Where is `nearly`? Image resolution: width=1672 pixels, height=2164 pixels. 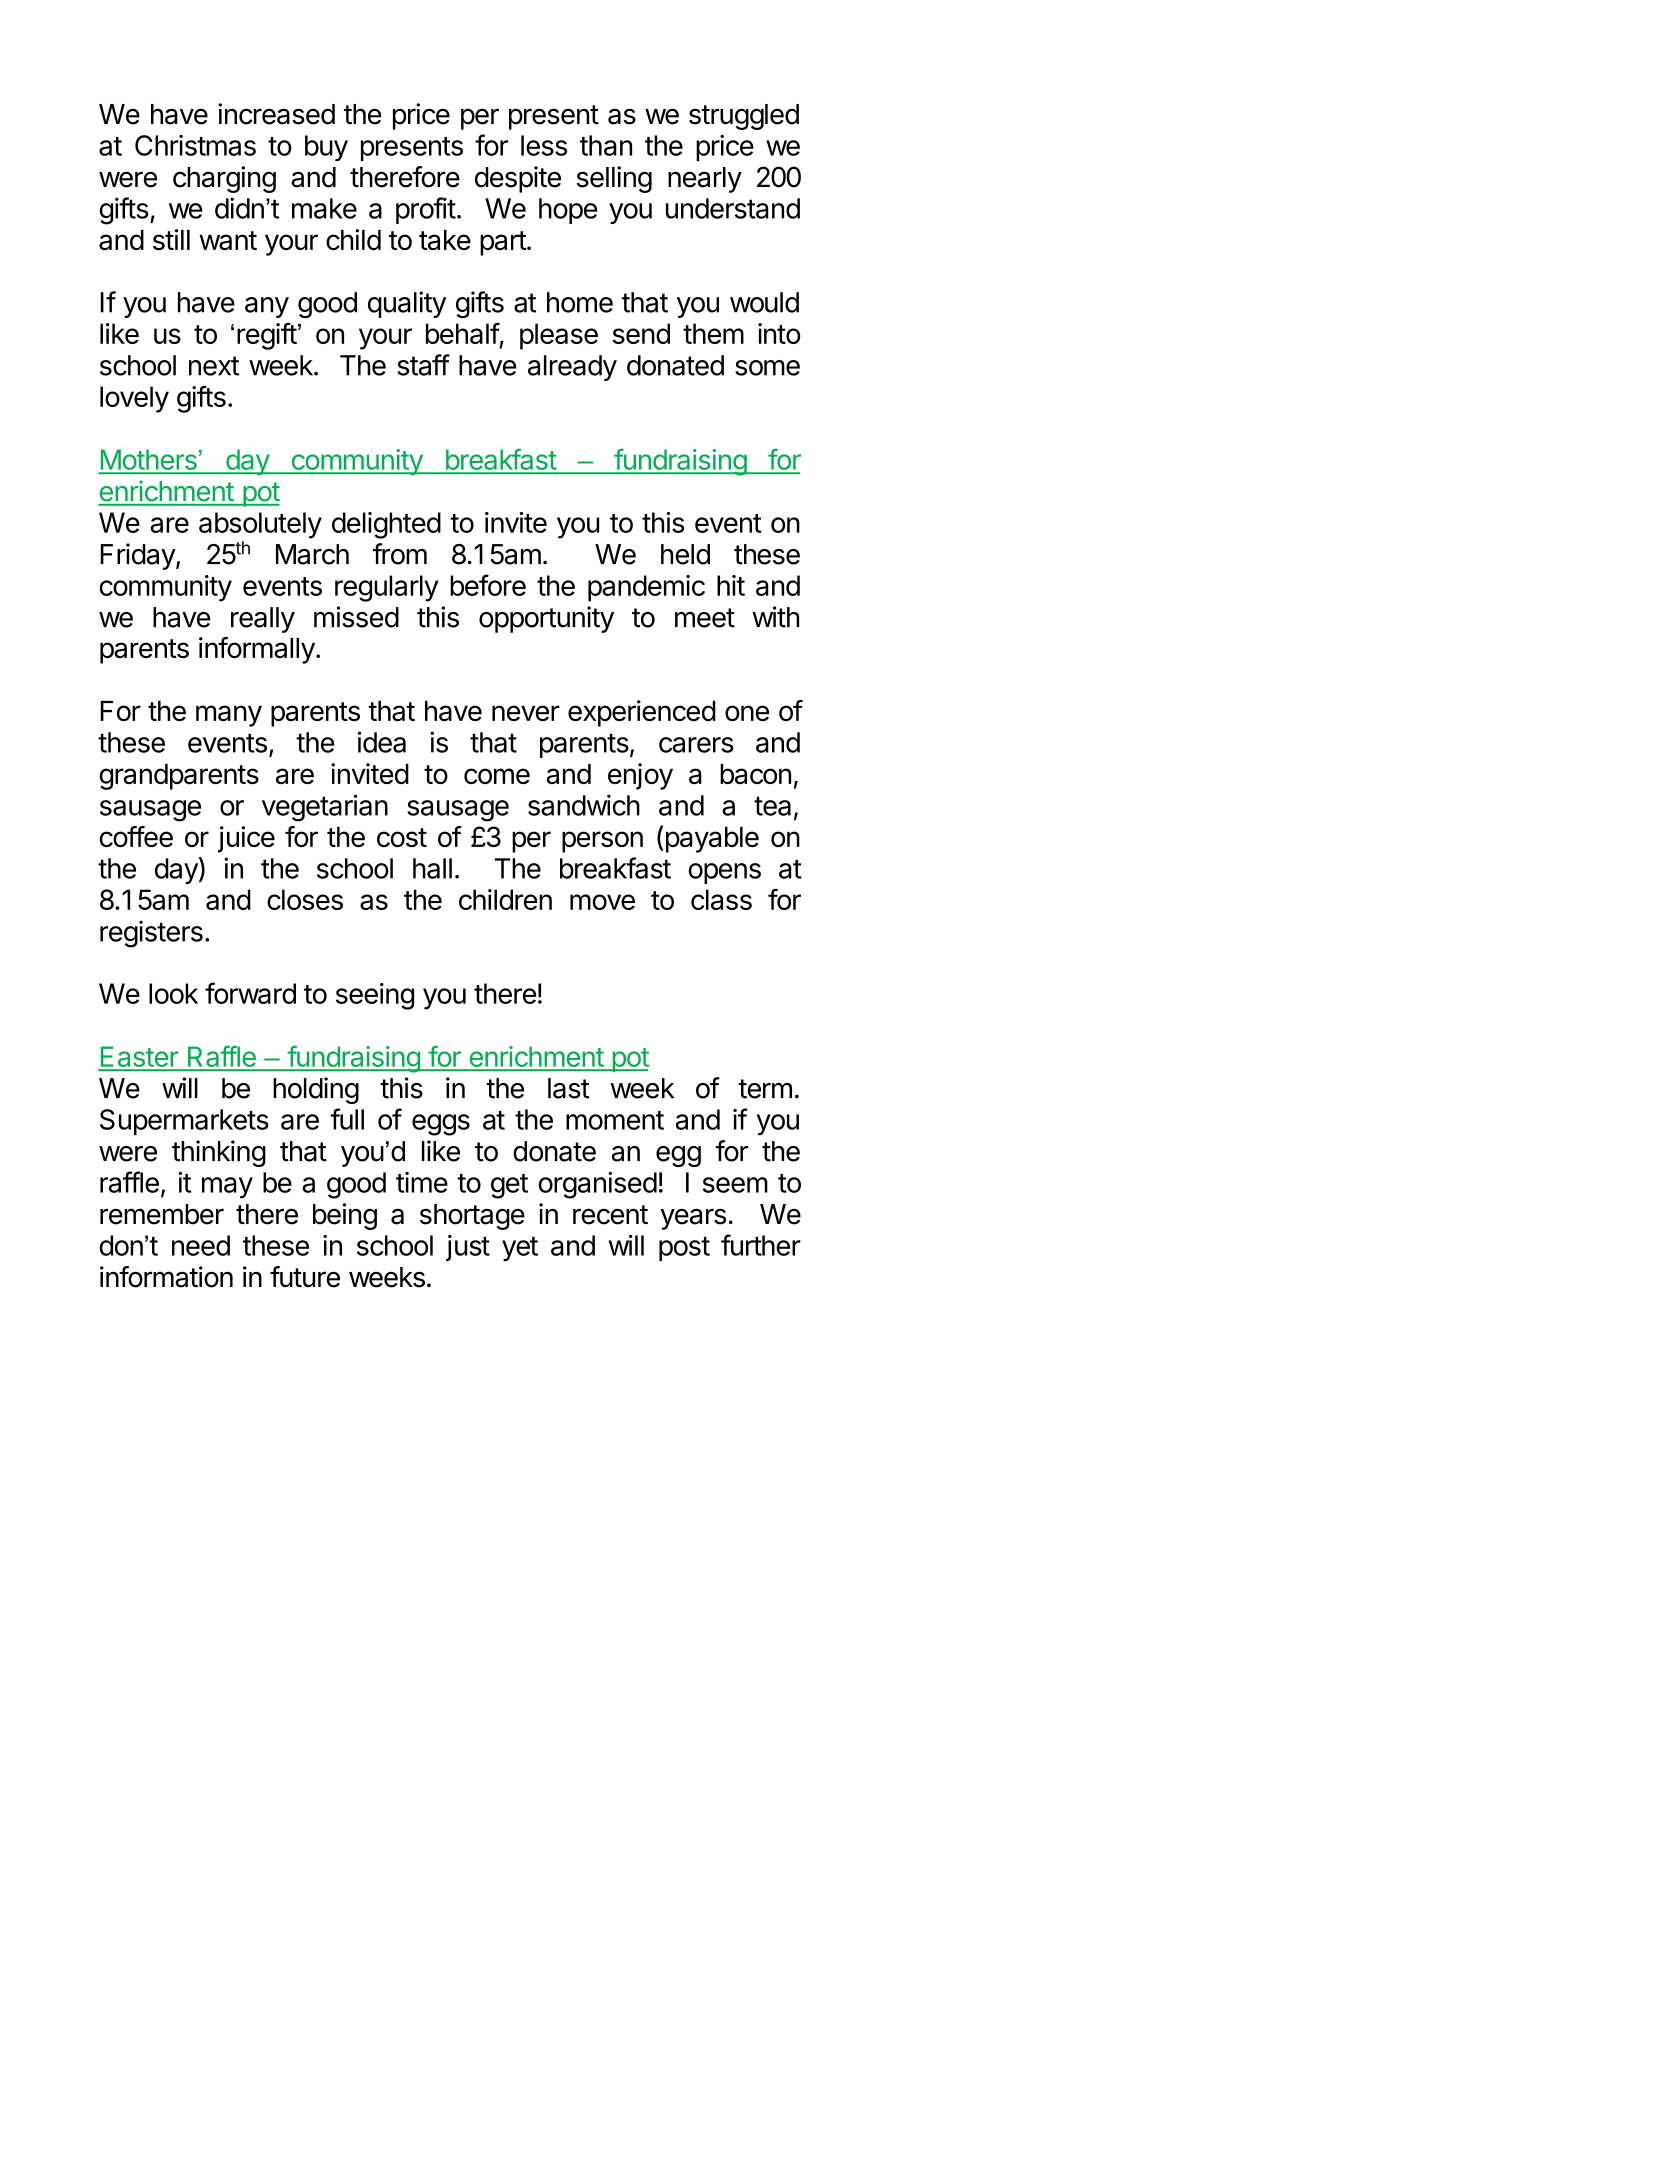 nearly is located at coordinates (705, 180).
